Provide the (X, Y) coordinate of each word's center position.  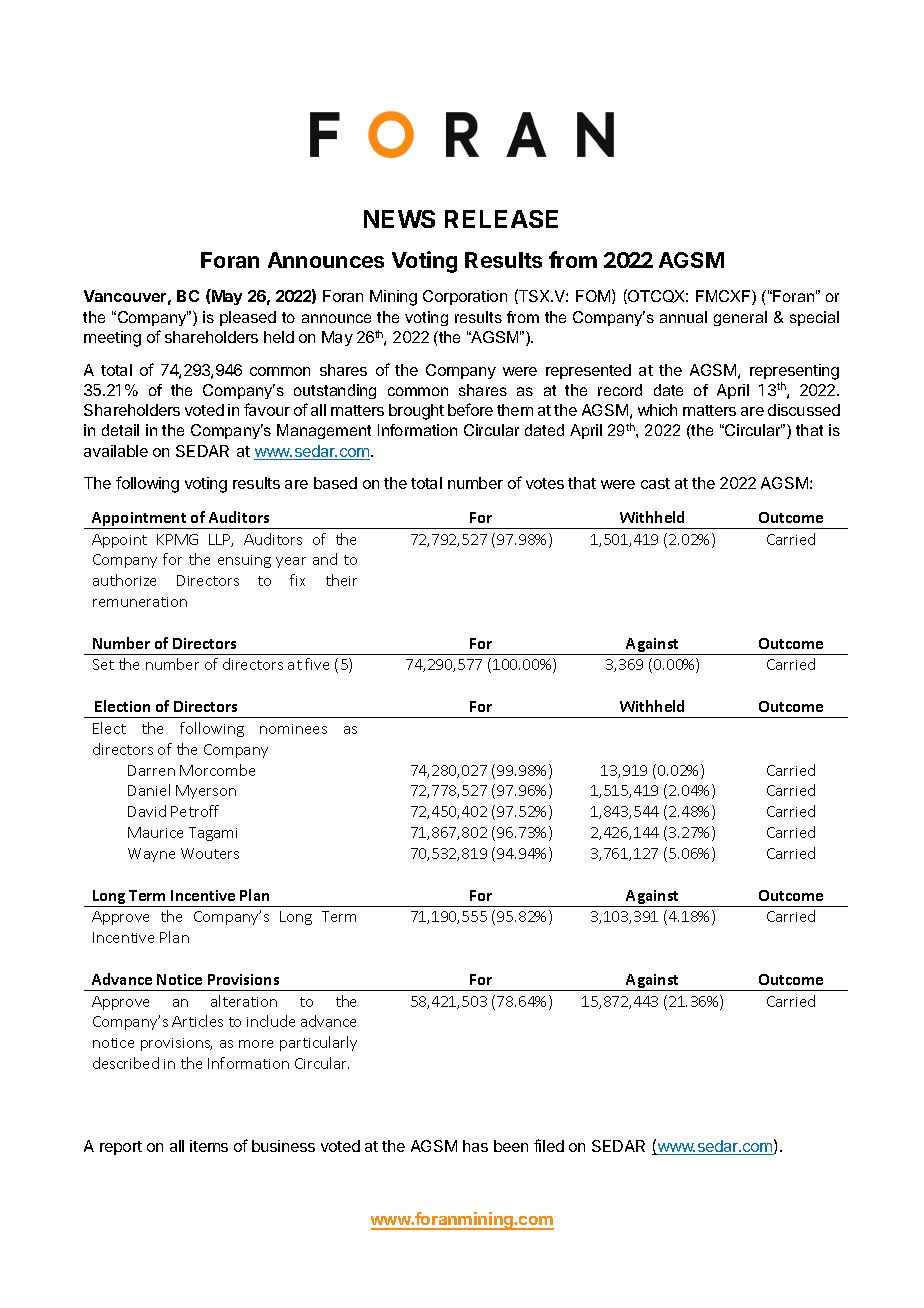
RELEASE (501, 219)
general (740, 318)
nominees (293, 729)
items (209, 1146)
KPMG (177, 539)
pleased (248, 318)
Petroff (195, 811)
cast (655, 483)
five (317, 664)
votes (545, 483)
